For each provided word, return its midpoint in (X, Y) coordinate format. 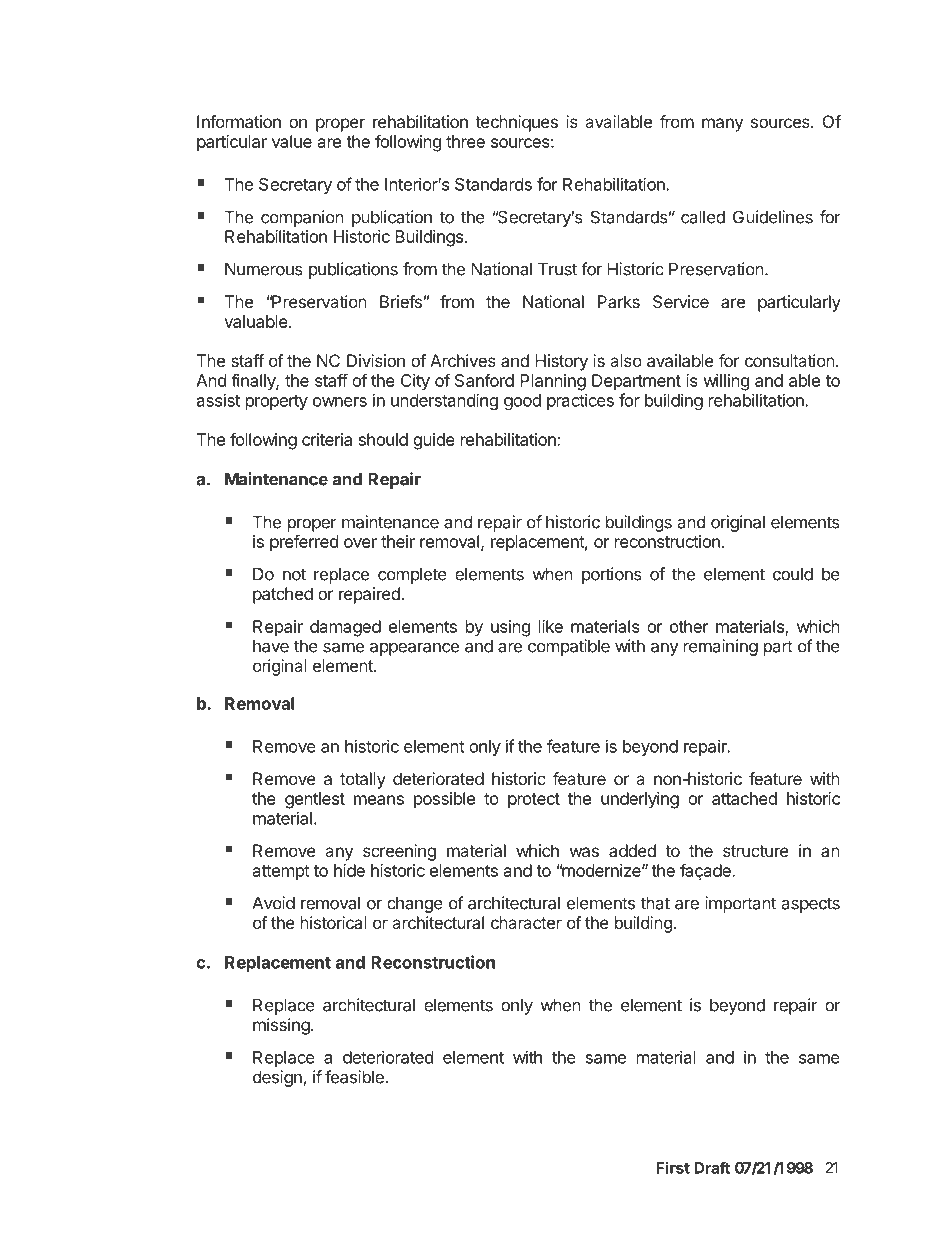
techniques (516, 123)
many (722, 125)
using (510, 628)
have (271, 646)
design (278, 1078)
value (292, 141)
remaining (721, 647)
